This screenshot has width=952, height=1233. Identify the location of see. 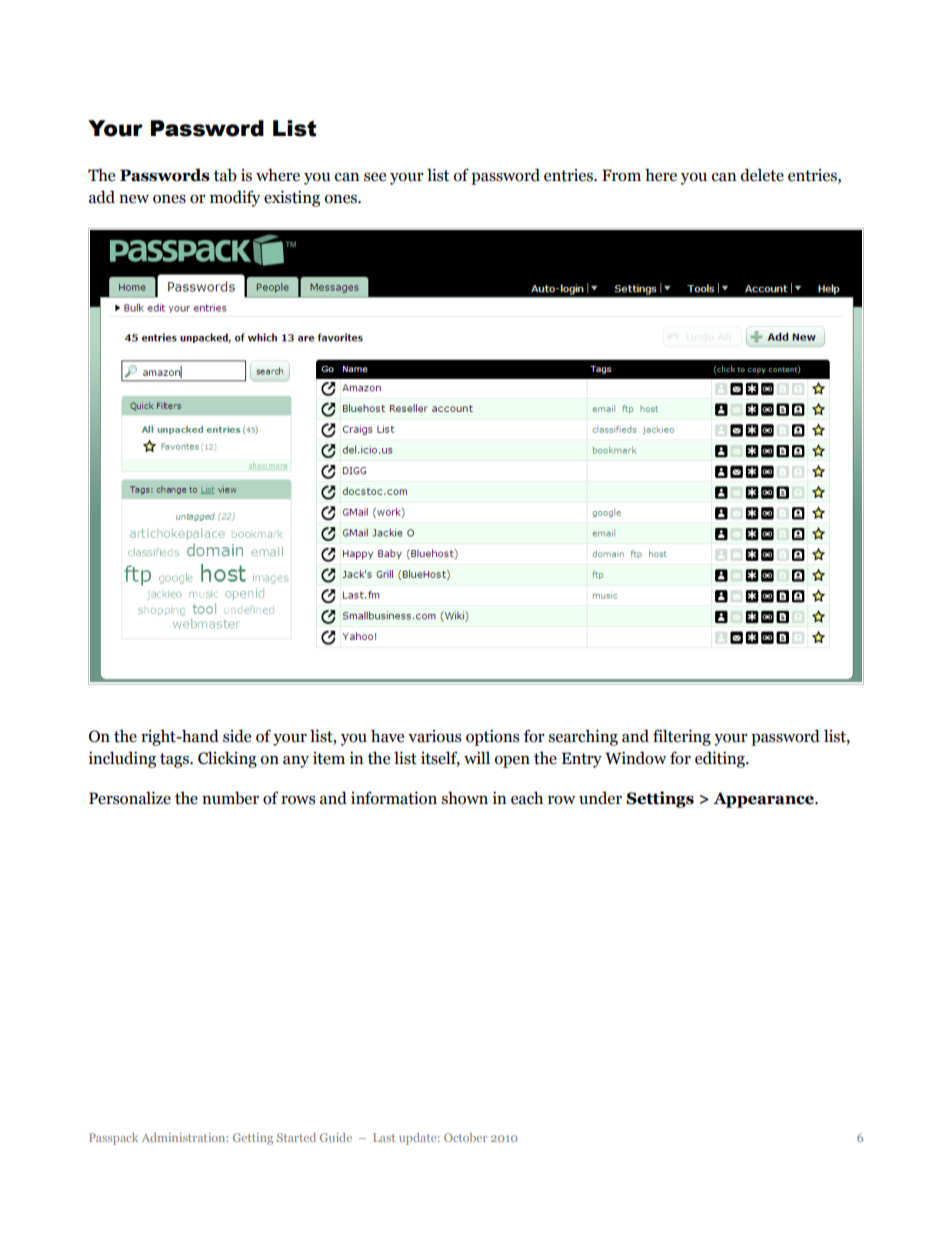
(375, 177).
